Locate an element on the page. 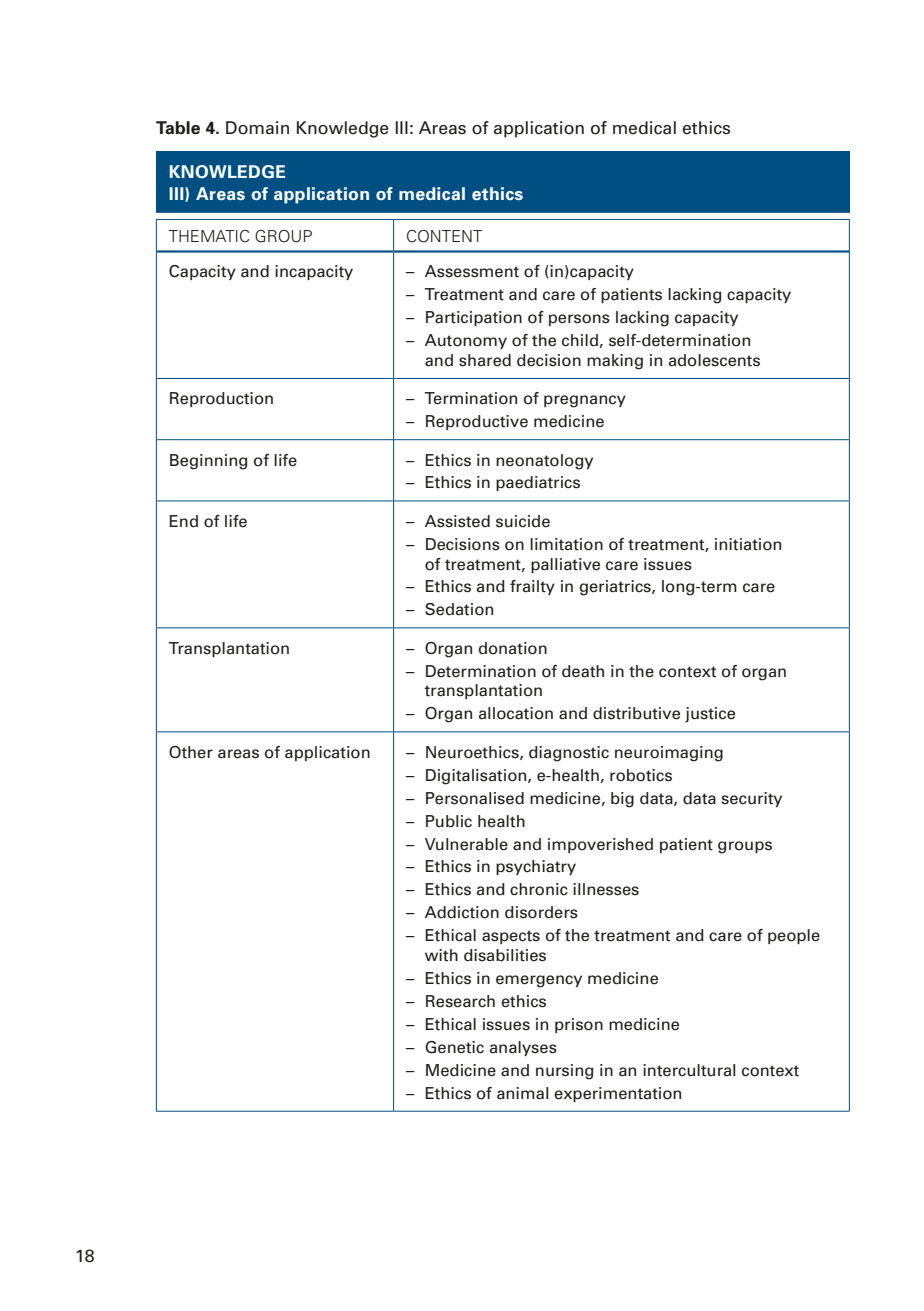 The width and height of the page is (924, 1311). initiation is located at coordinates (748, 544).
